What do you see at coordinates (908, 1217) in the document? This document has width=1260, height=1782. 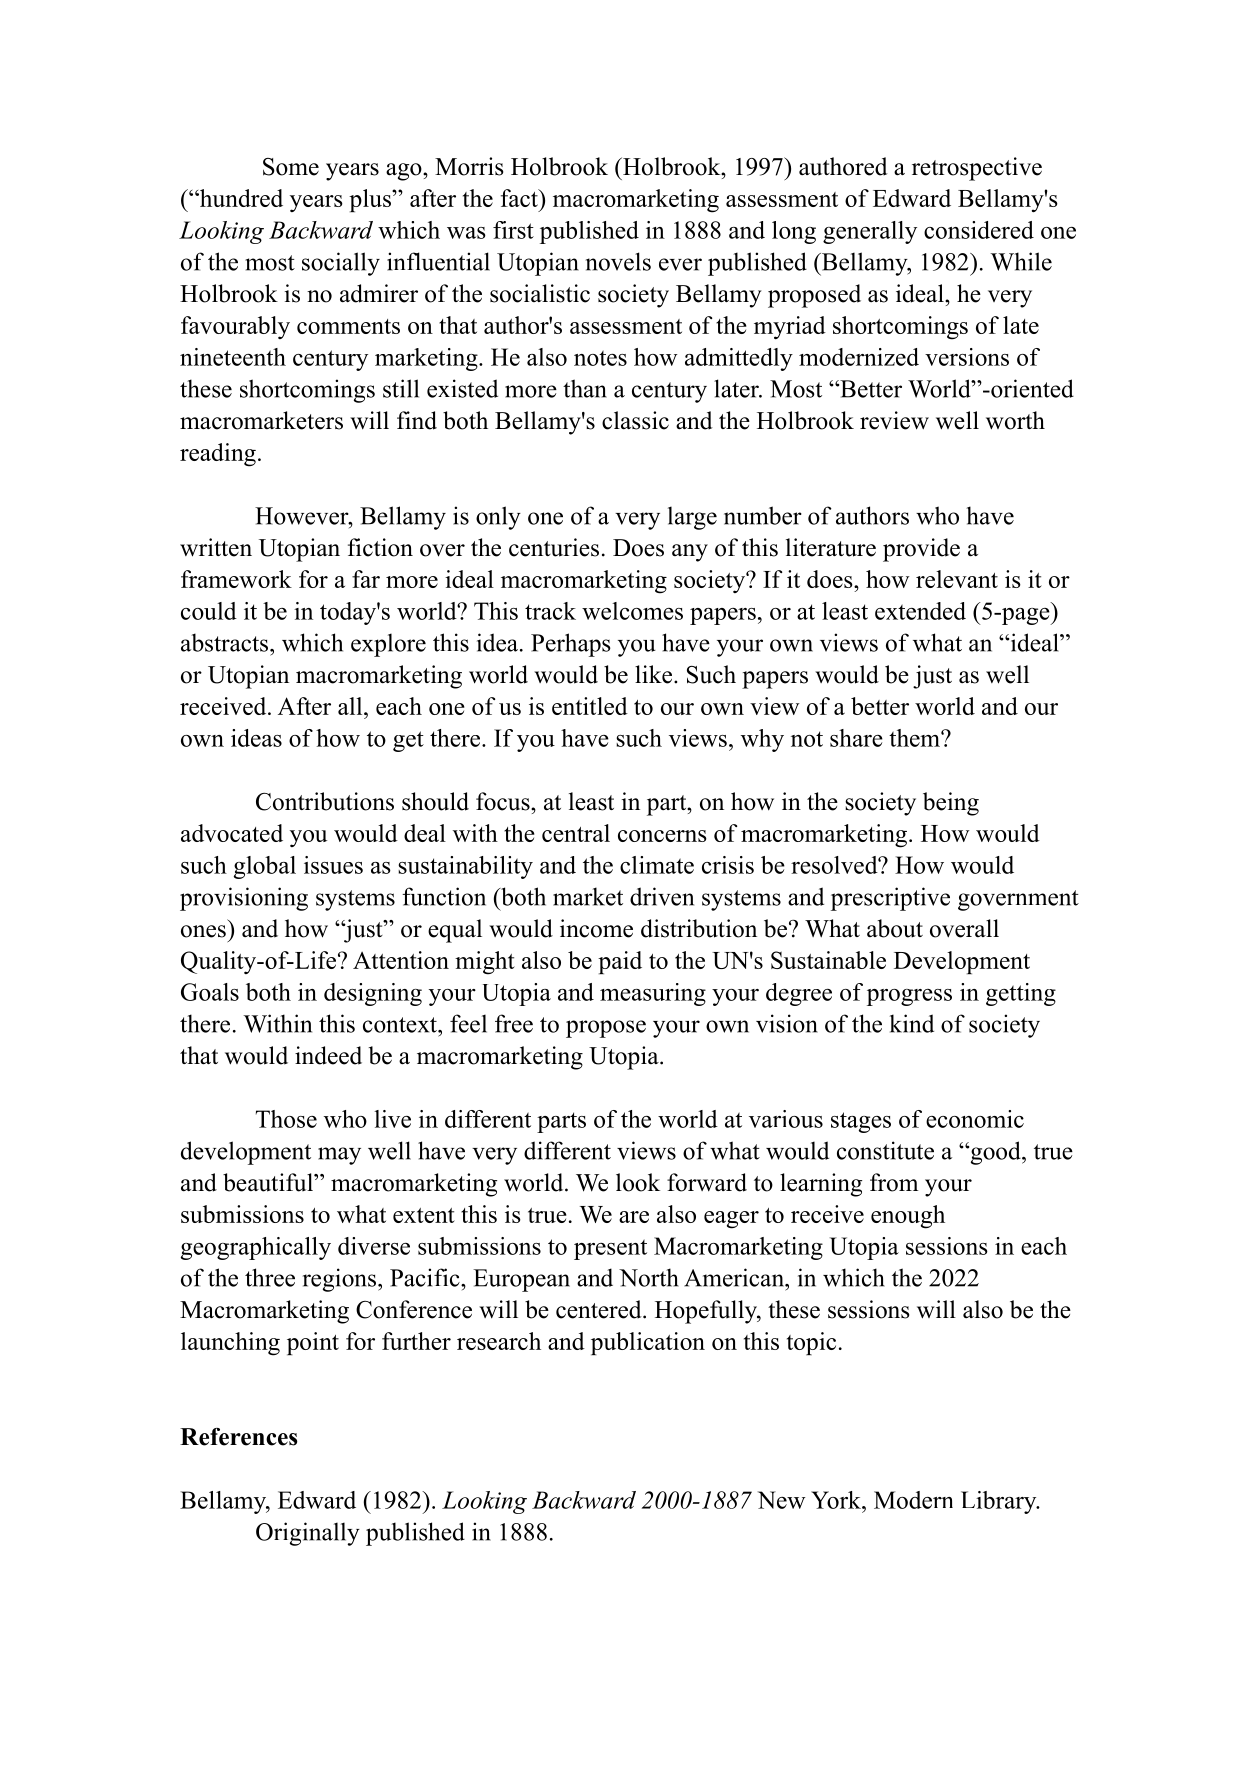 I see `enough` at bounding box center [908, 1217].
